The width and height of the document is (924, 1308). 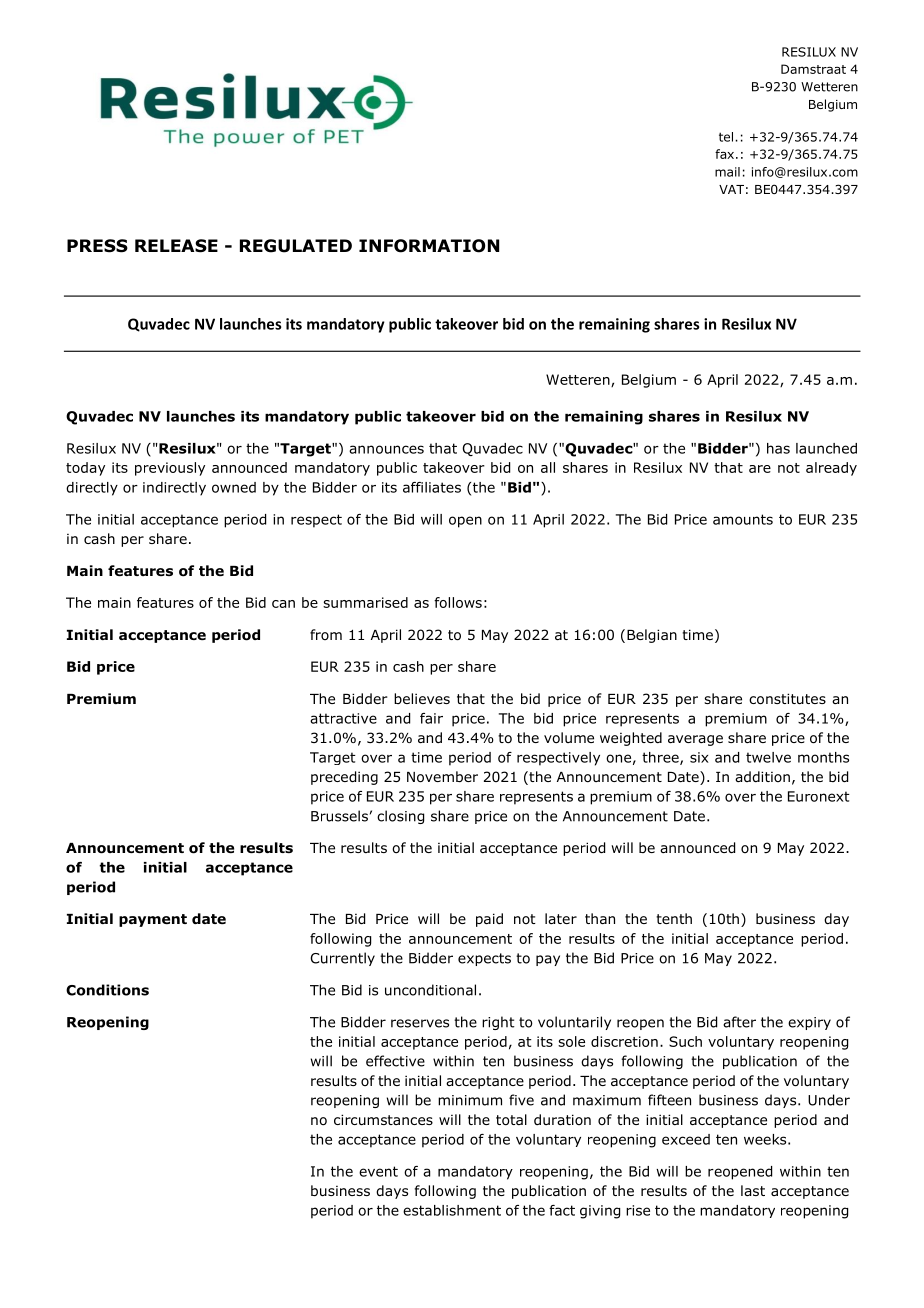 What do you see at coordinates (422, 698) in the document?
I see `believes` at bounding box center [422, 698].
